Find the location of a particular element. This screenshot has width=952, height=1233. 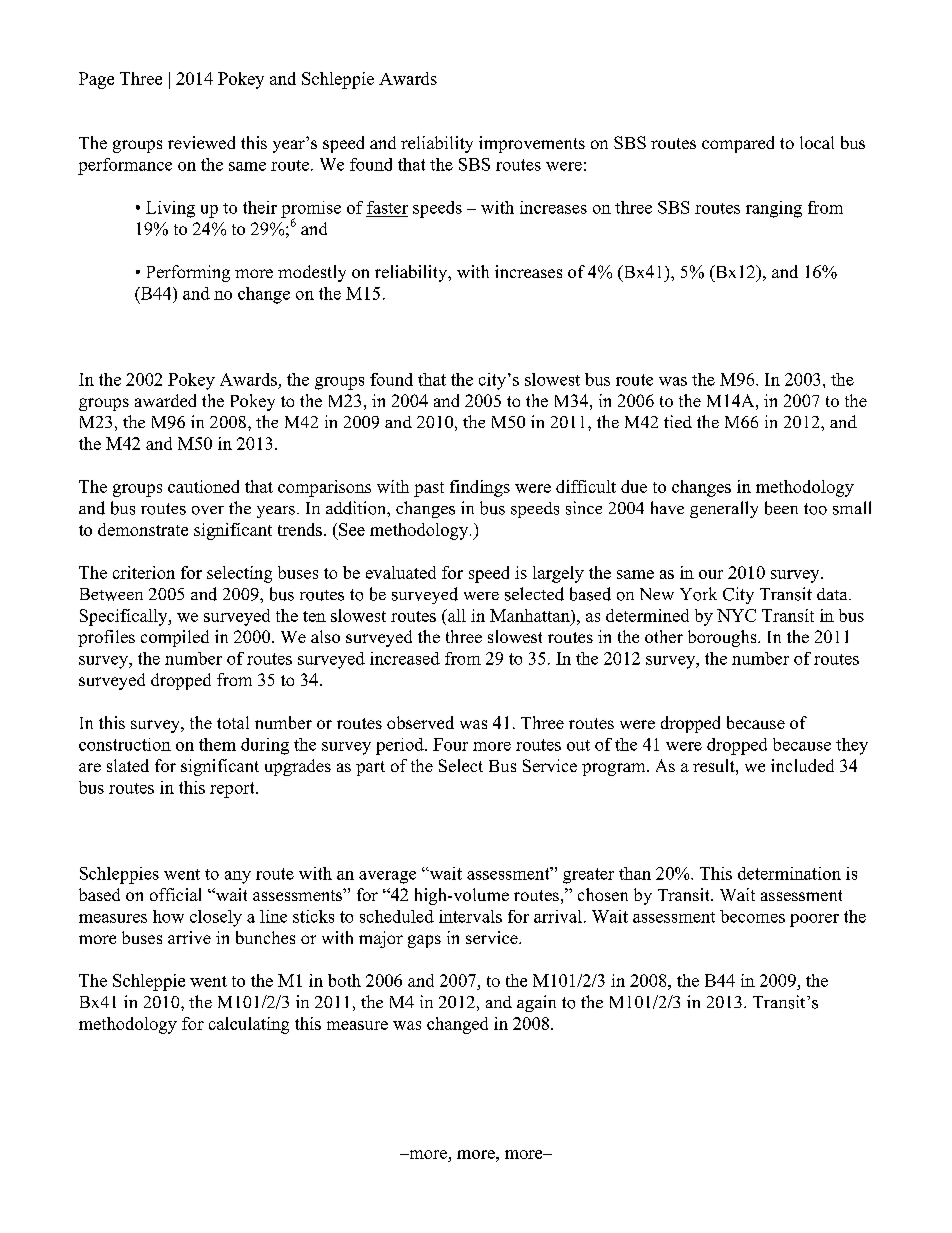

criterion is located at coordinates (144, 572).
